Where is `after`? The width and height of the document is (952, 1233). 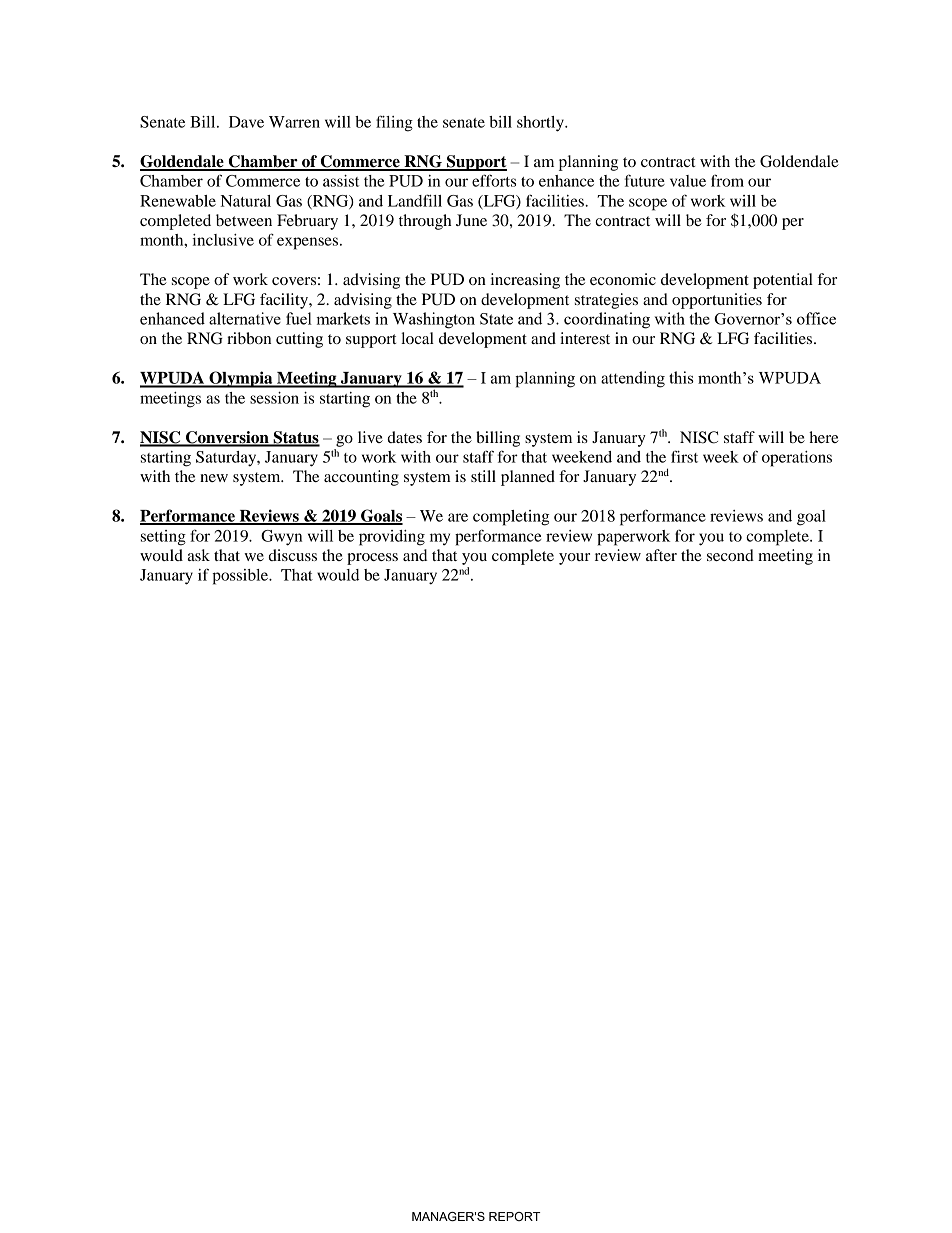
after is located at coordinates (661, 555).
